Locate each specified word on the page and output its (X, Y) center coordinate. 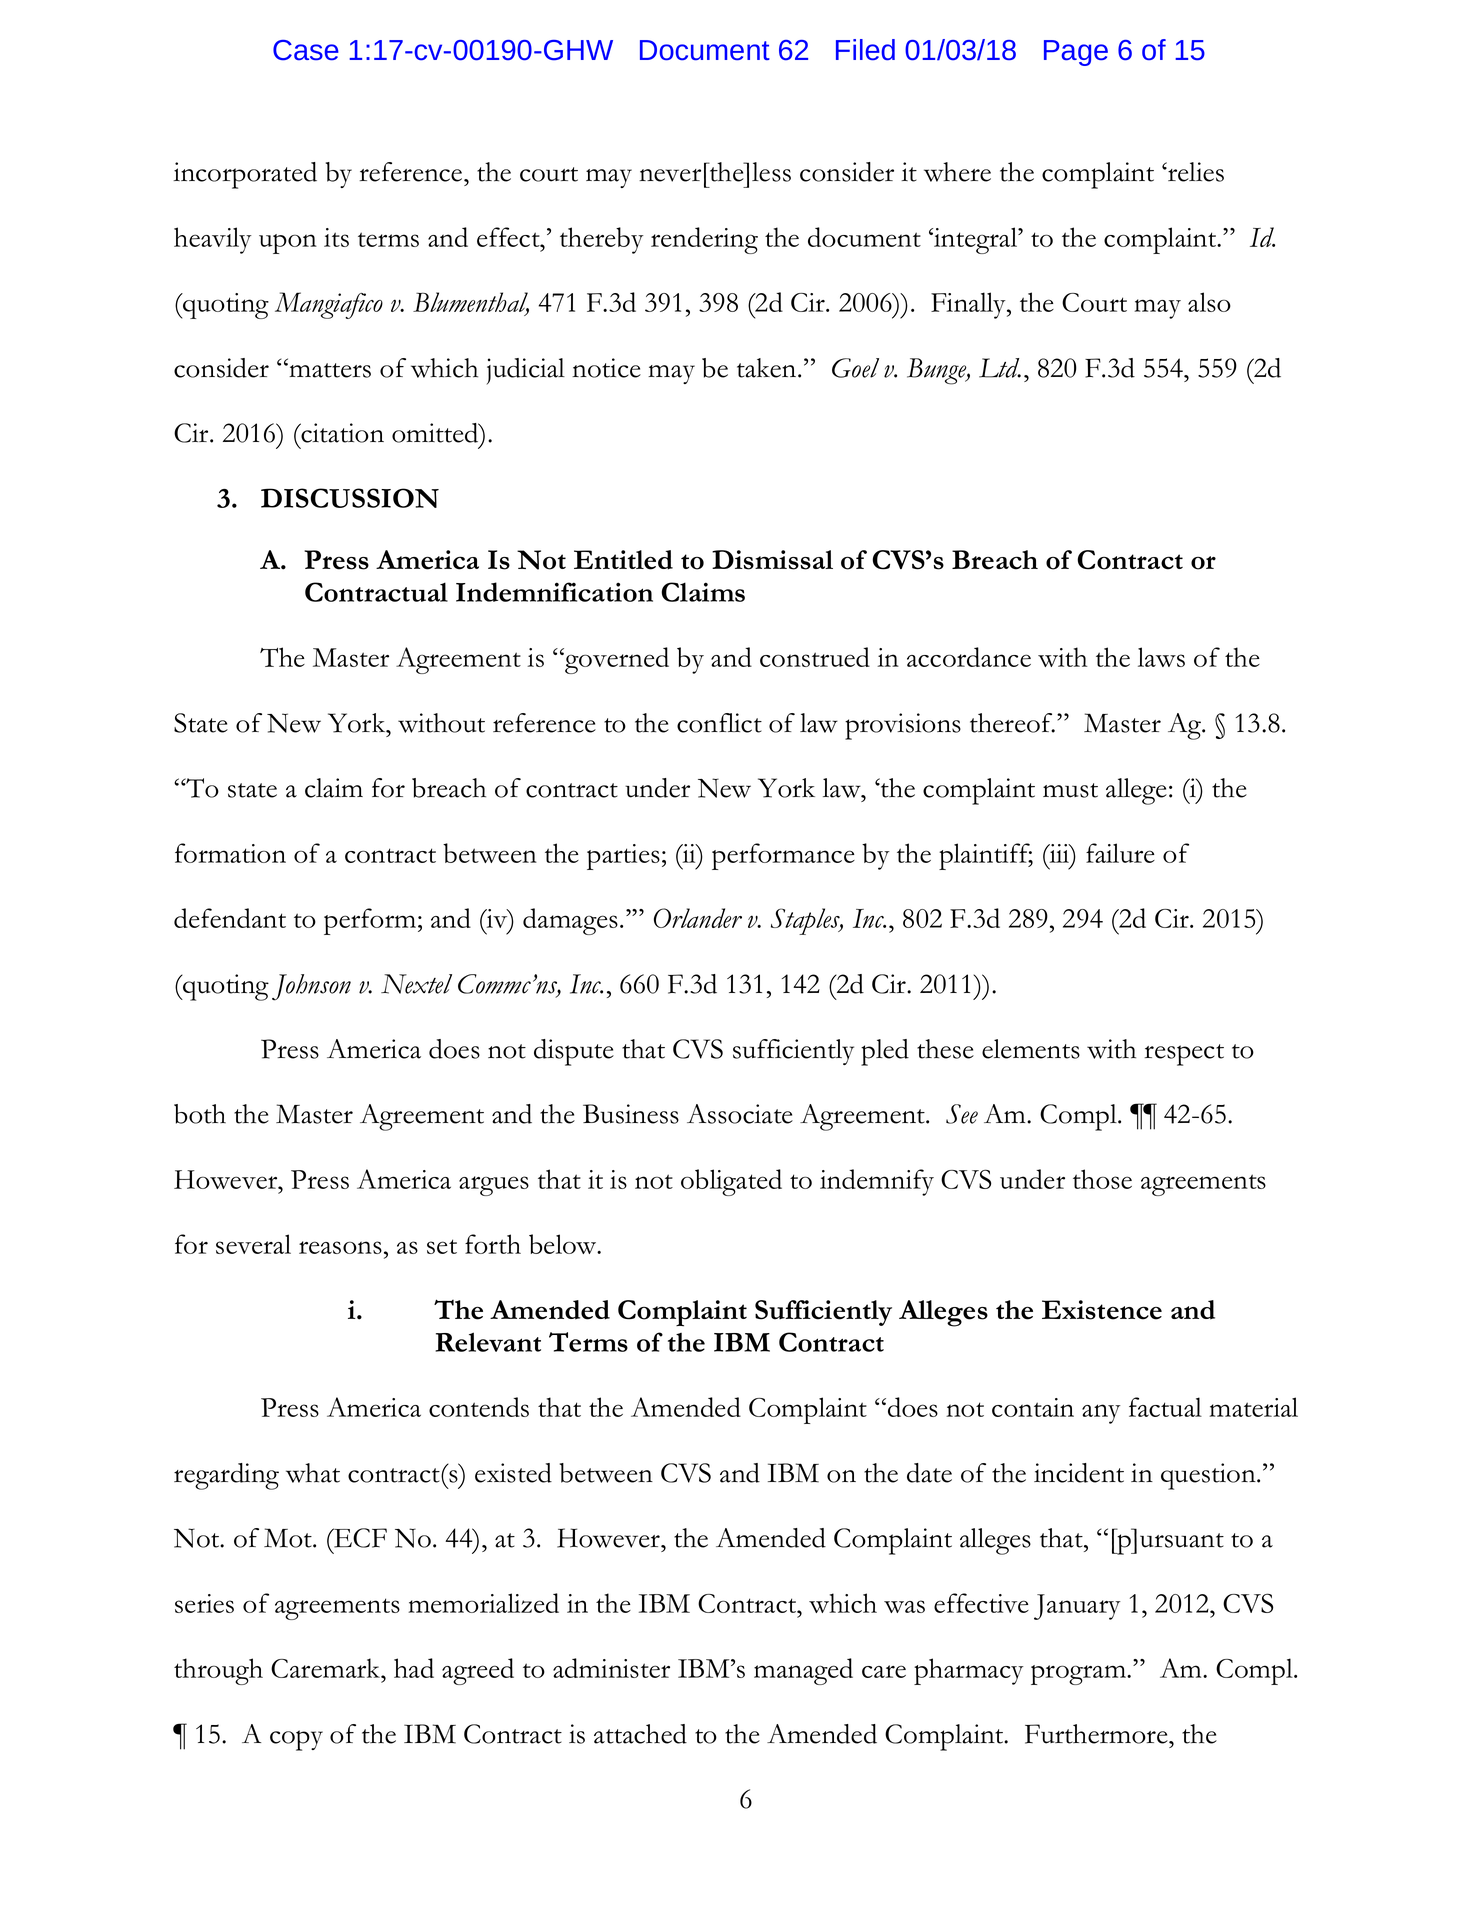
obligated (731, 1182)
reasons (340, 1247)
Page (1076, 53)
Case (306, 50)
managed (803, 1671)
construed (815, 657)
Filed (865, 50)
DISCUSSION (350, 498)
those (1102, 1179)
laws (1161, 657)
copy (296, 1740)
